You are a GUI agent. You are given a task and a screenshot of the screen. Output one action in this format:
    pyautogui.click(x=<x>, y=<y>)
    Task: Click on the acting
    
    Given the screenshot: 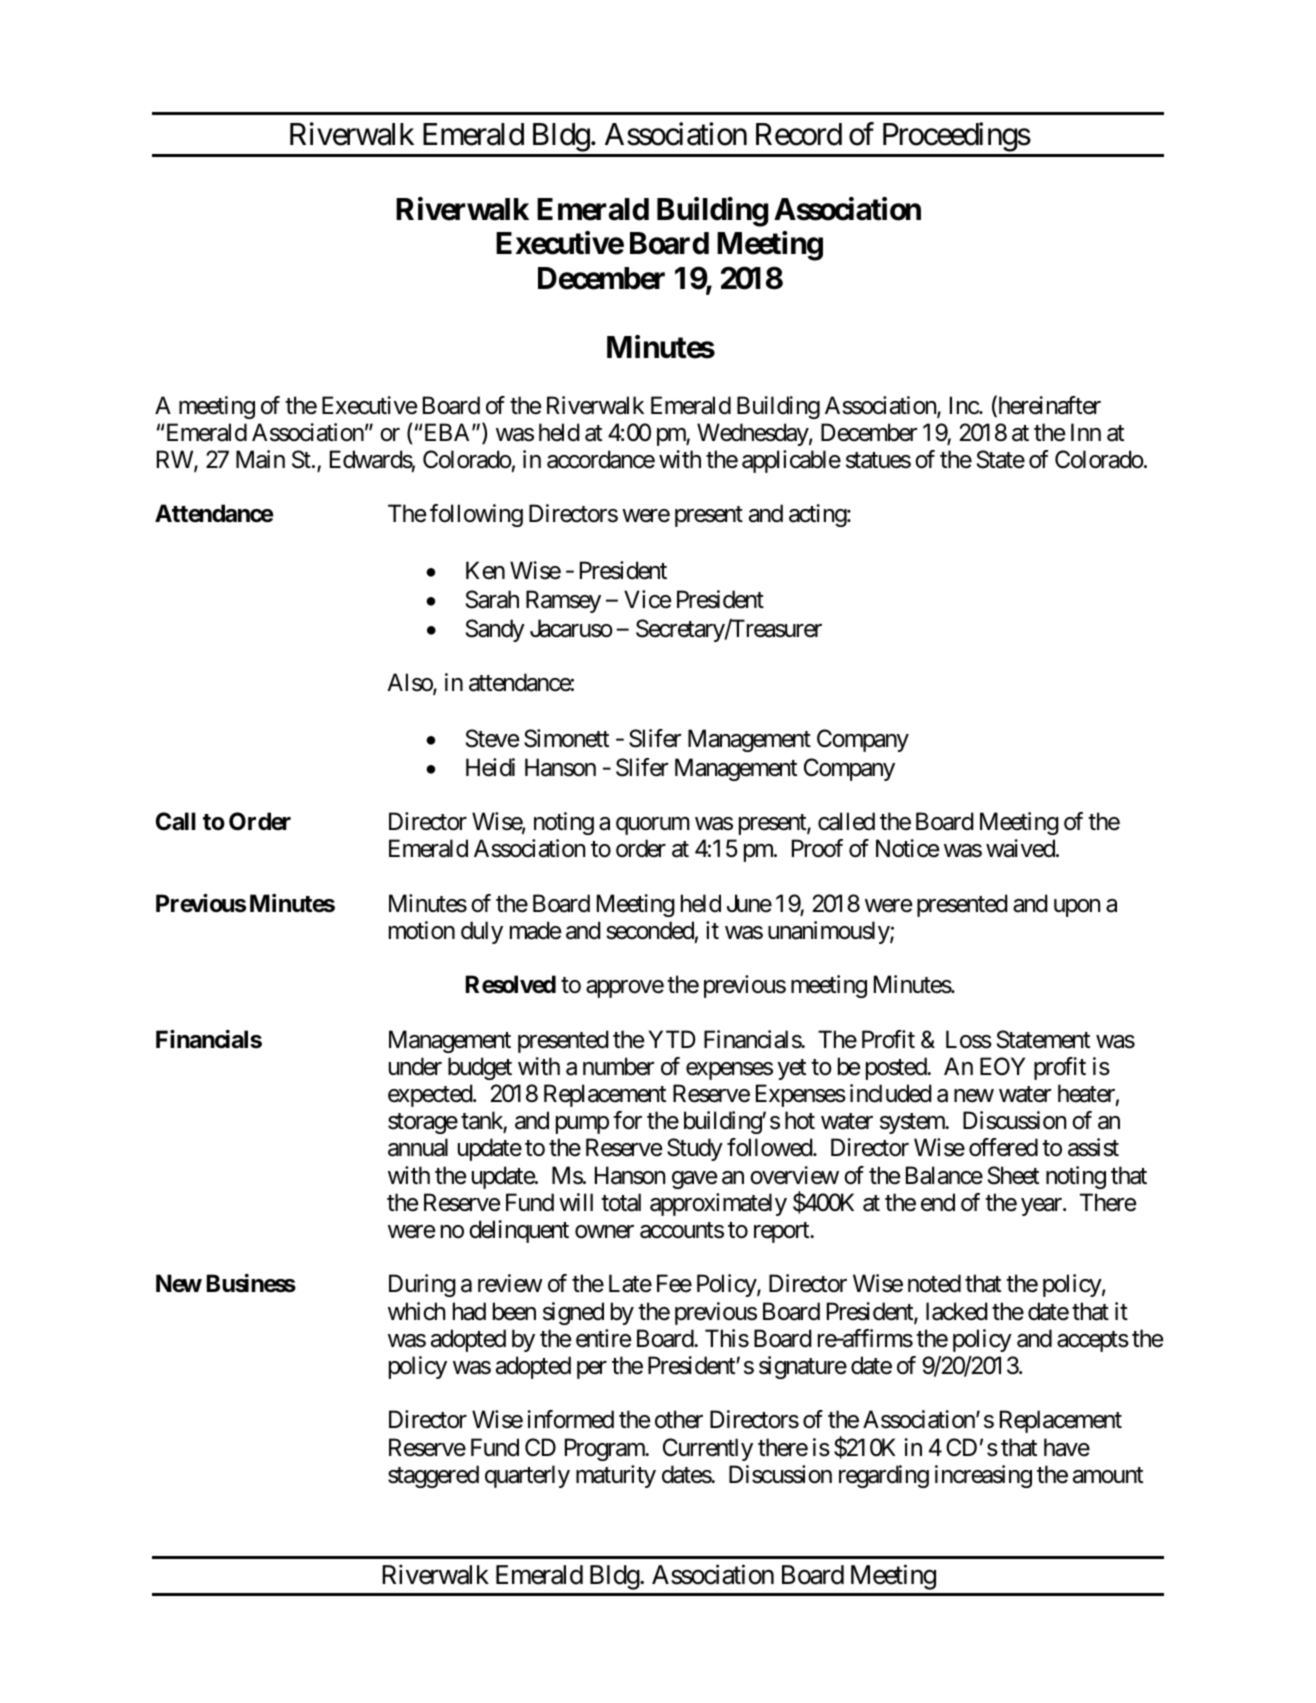 What is the action you would take?
    pyautogui.click(x=818, y=515)
